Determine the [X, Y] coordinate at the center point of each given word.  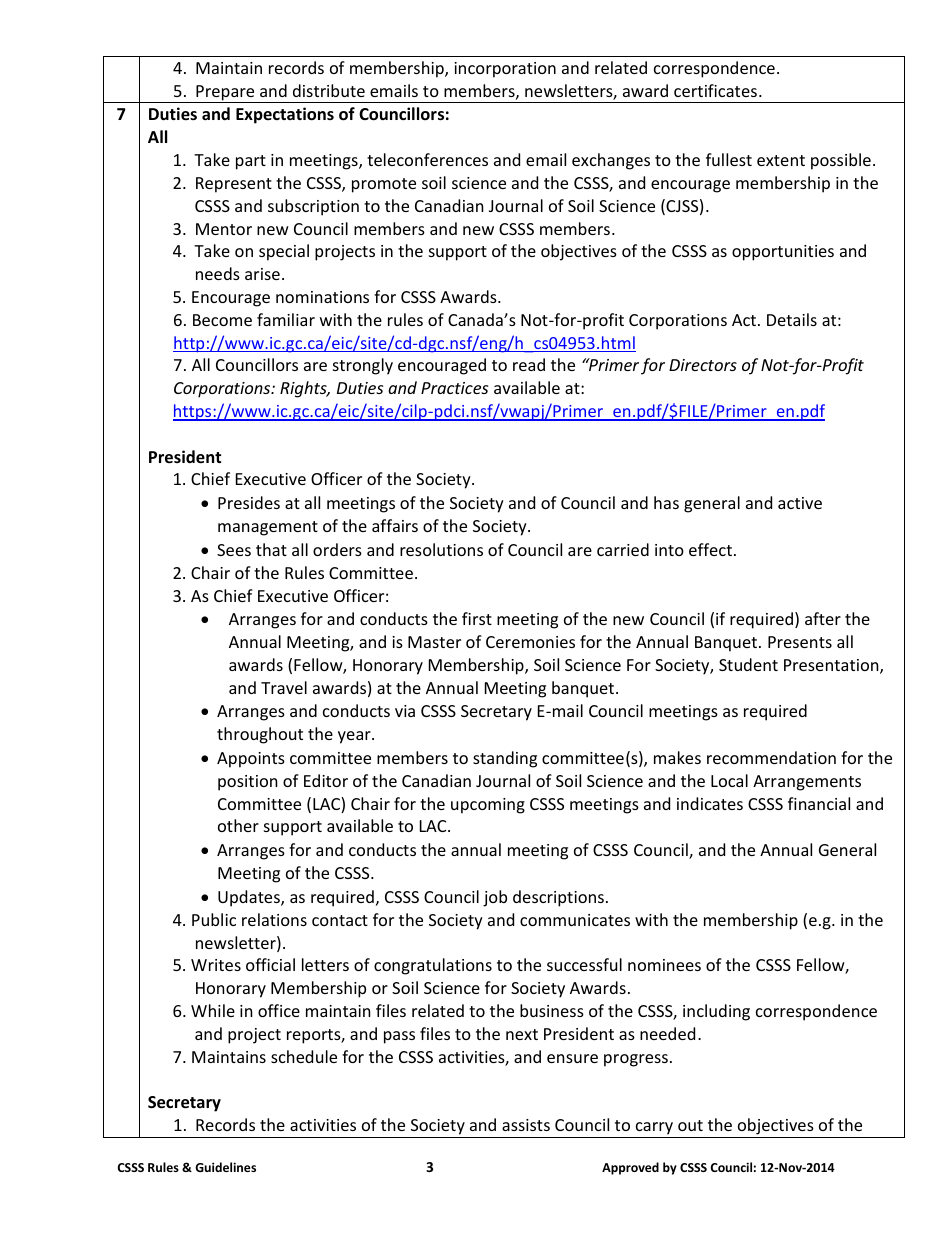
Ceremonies [530, 642]
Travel [284, 687]
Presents [800, 642]
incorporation [505, 70]
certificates [715, 90]
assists [526, 1125]
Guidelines [225, 1167]
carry [654, 1128]
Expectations [285, 115]
